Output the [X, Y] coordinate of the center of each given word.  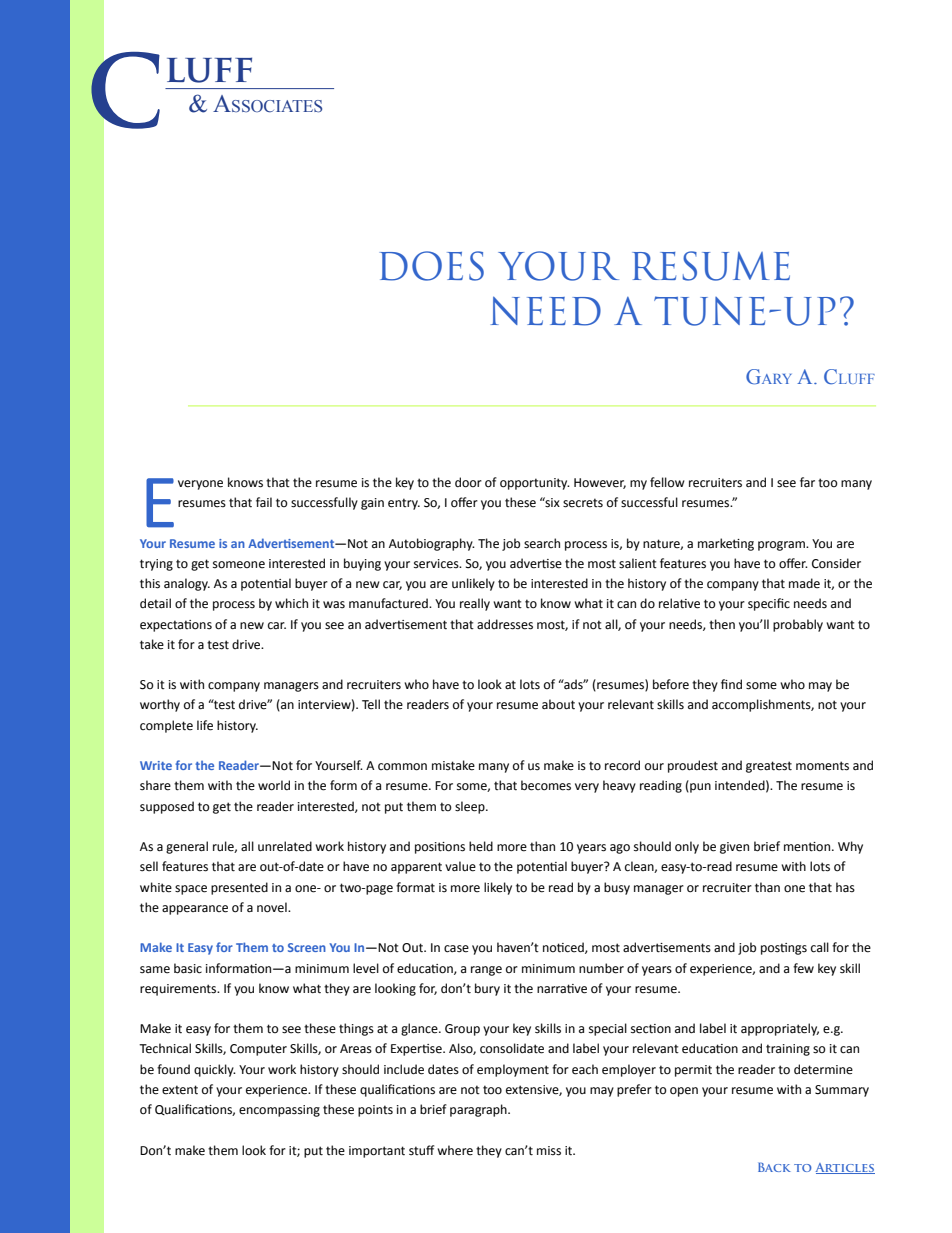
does [432, 266]
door [468, 482]
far [807, 482]
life [205, 725]
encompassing [279, 1111]
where [455, 1150]
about [558, 704]
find [731, 684]
